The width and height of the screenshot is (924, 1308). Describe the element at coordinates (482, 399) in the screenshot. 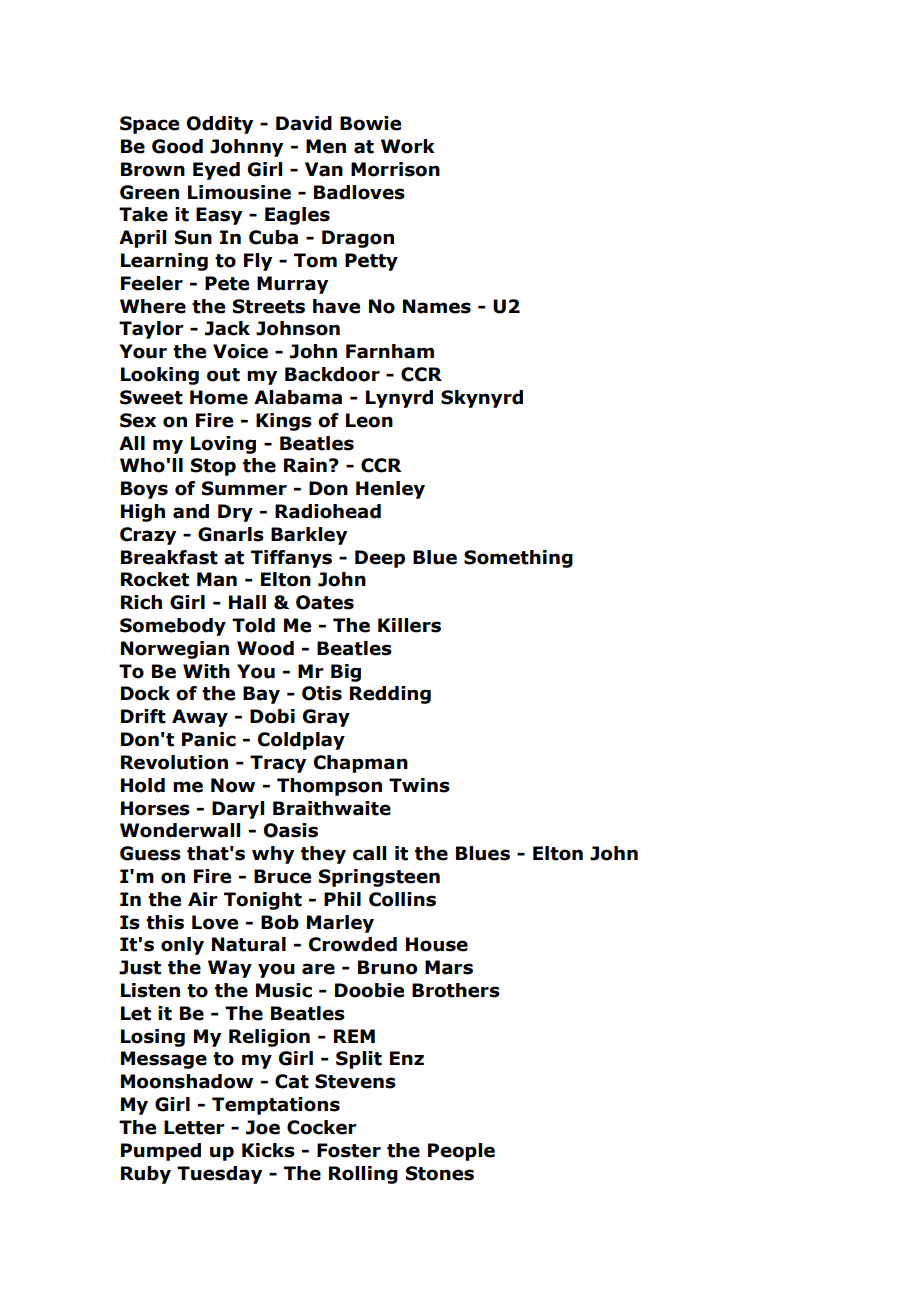

I see `Skynyrd` at that location.
